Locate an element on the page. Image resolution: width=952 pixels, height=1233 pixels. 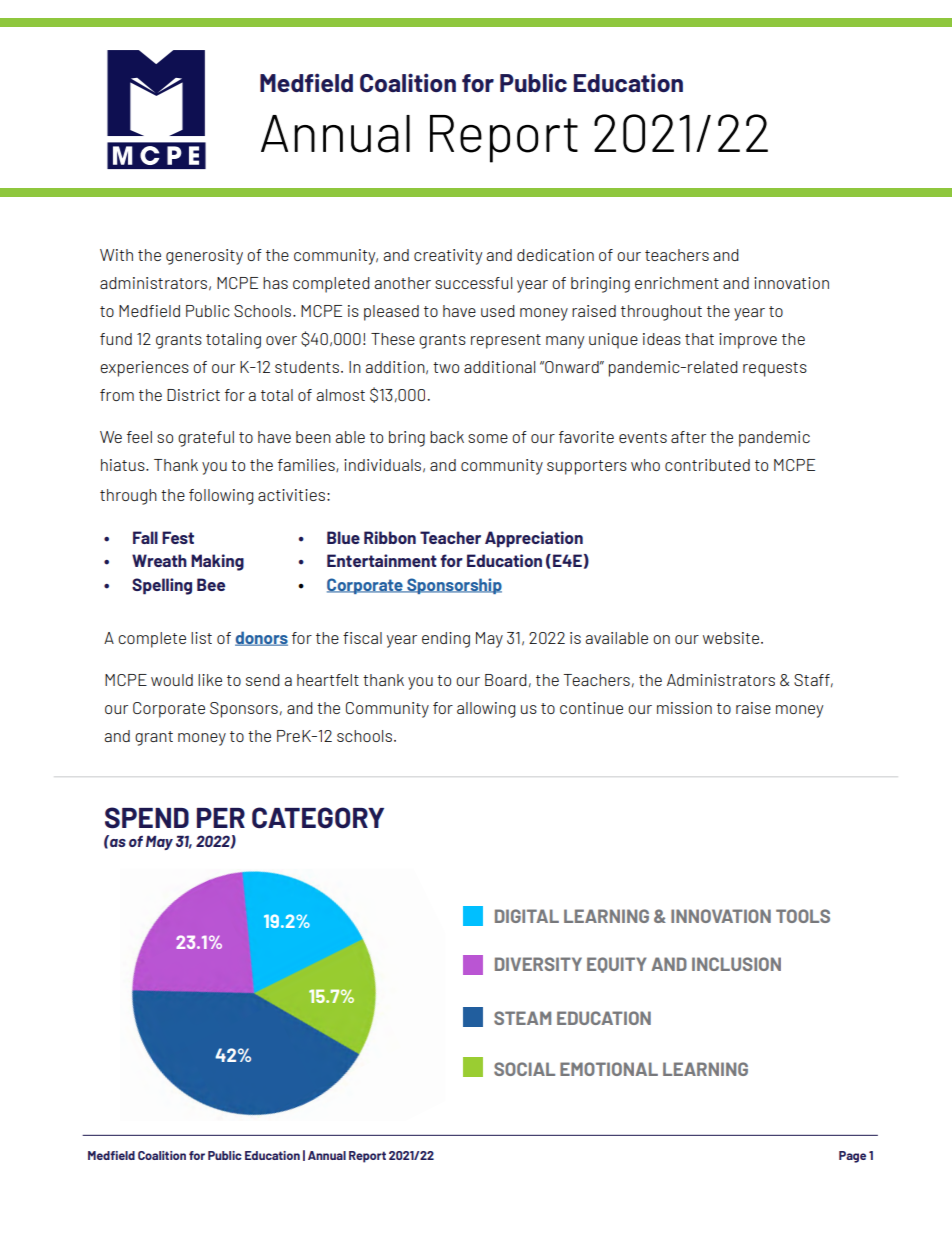
grateful is located at coordinates (206, 439).
